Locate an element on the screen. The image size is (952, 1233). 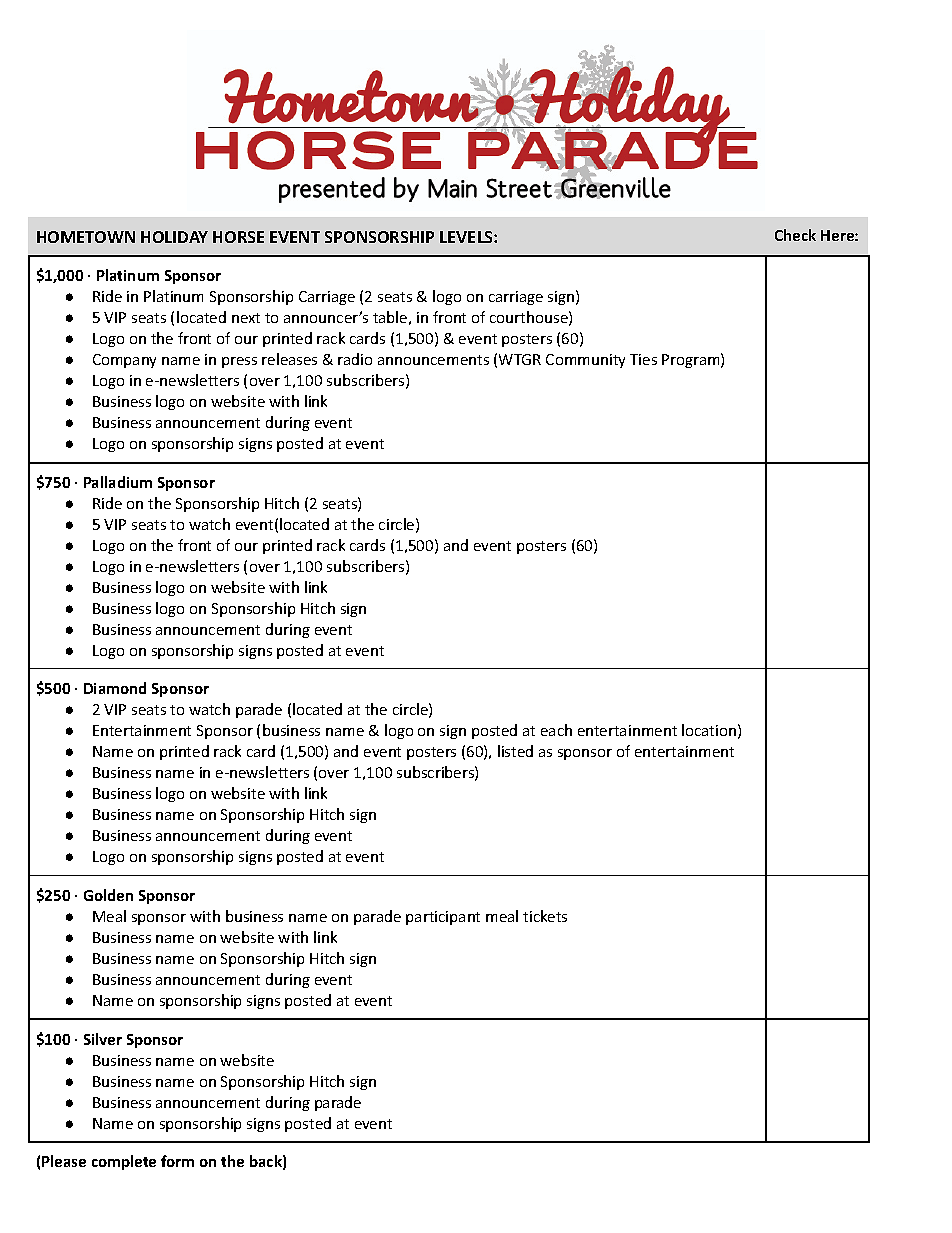
form is located at coordinates (177, 1161).
